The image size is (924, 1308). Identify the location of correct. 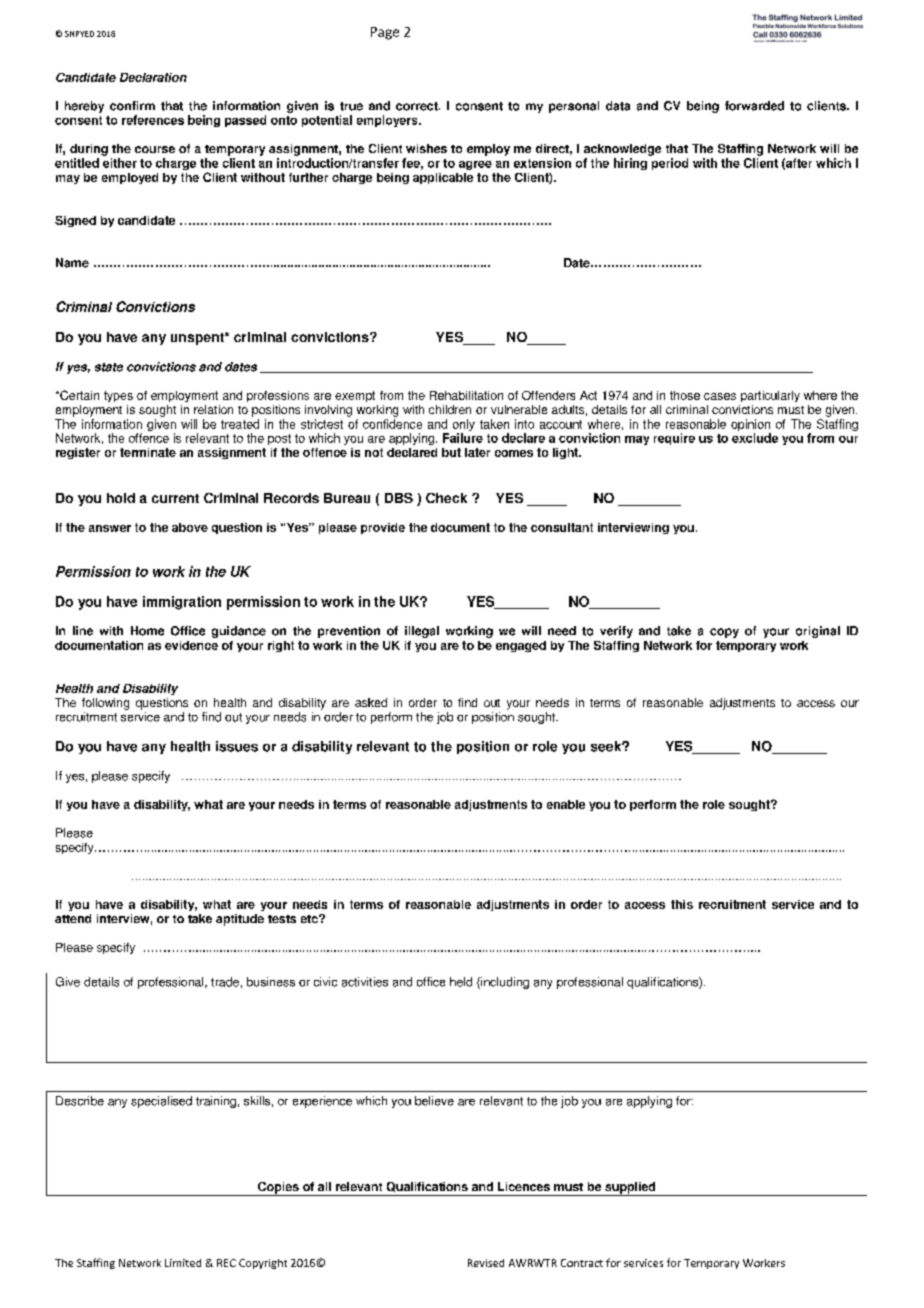
(418, 106).
